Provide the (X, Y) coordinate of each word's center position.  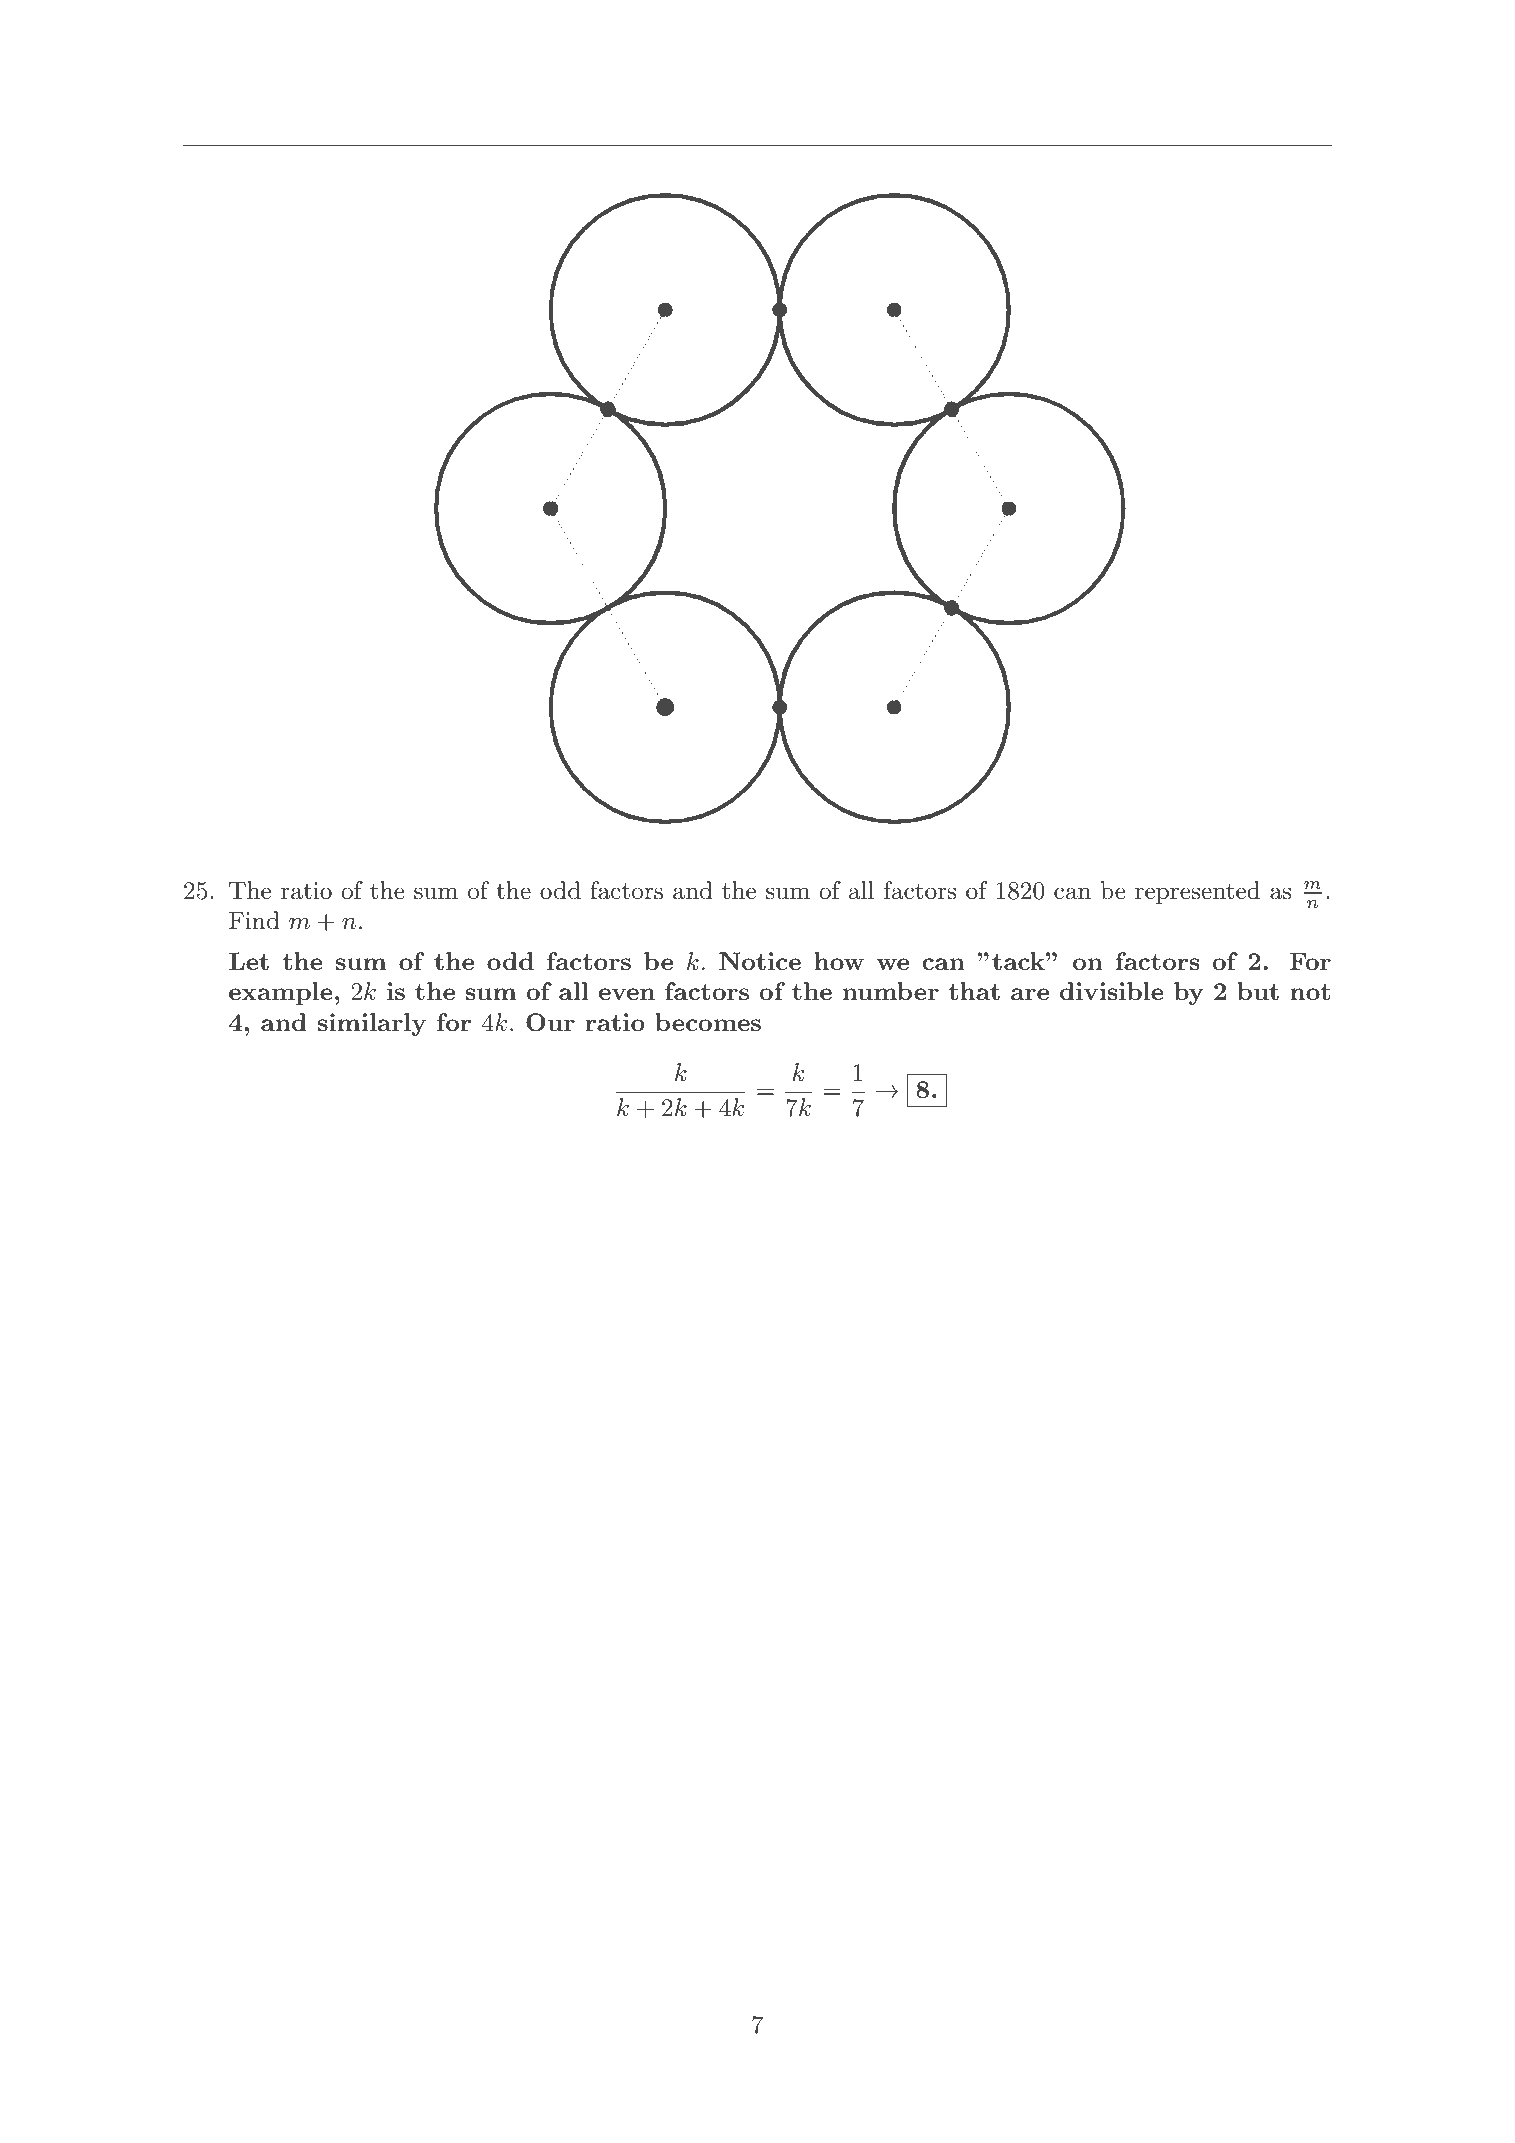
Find (254, 920)
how (839, 961)
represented (1197, 892)
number (891, 991)
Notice (760, 961)
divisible (1112, 991)
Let (249, 961)
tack (1019, 961)
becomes (708, 1022)
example (281, 993)
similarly (372, 1024)
